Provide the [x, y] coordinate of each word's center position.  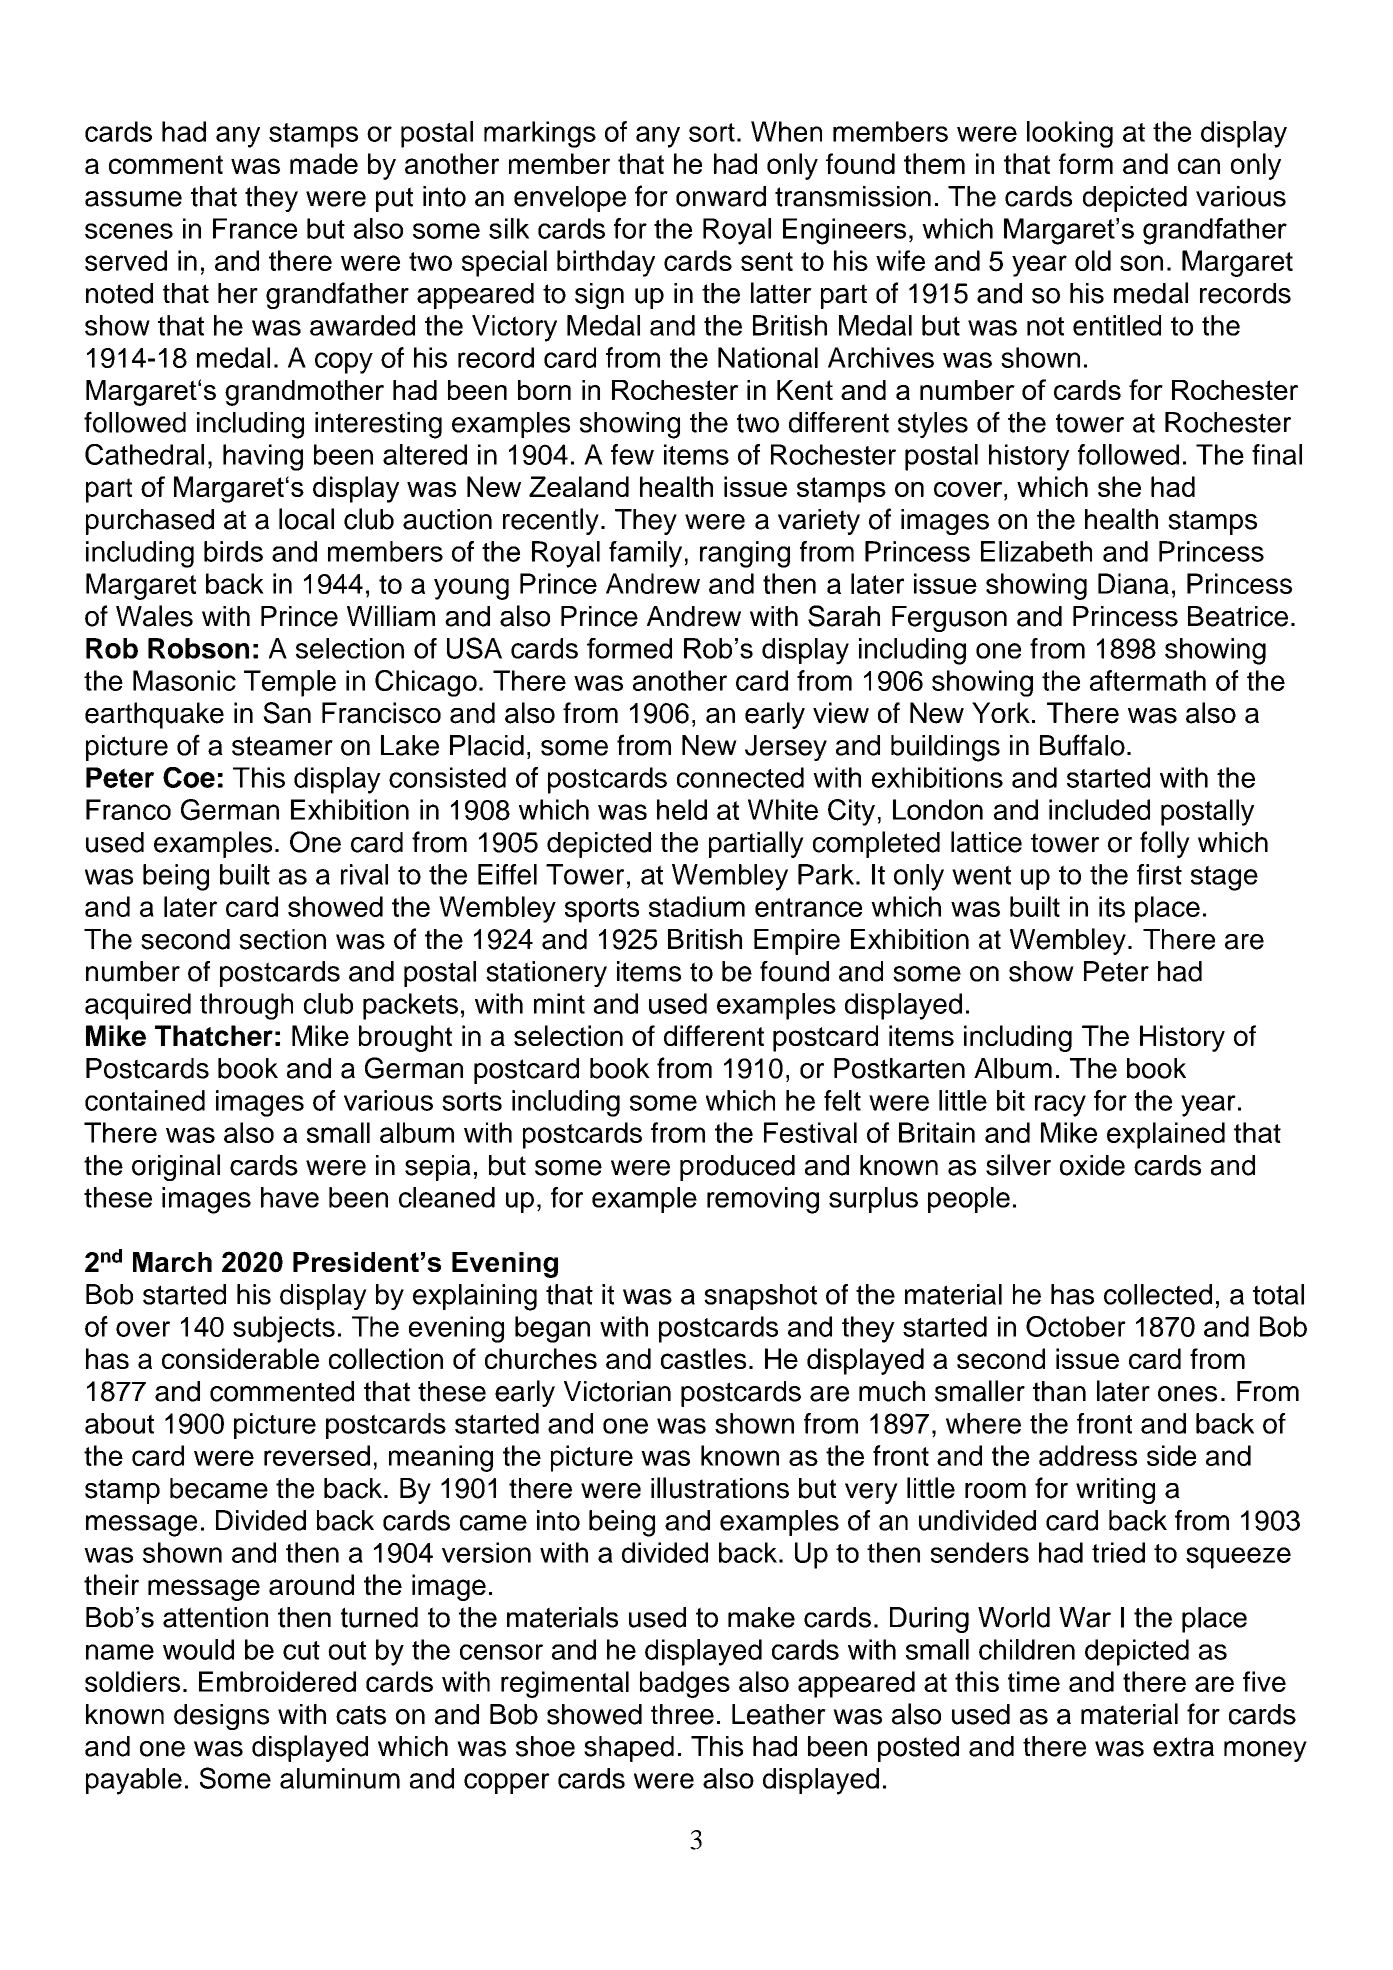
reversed [317, 1455]
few [632, 454]
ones [1187, 1394]
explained [1166, 1135]
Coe [189, 777]
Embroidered [277, 1681]
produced [737, 1168]
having [263, 457]
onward [721, 196]
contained [145, 1100]
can [1199, 166]
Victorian [617, 1391]
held [682, 809]
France [255, 228]
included [1099, 809]
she [1119, 486]
